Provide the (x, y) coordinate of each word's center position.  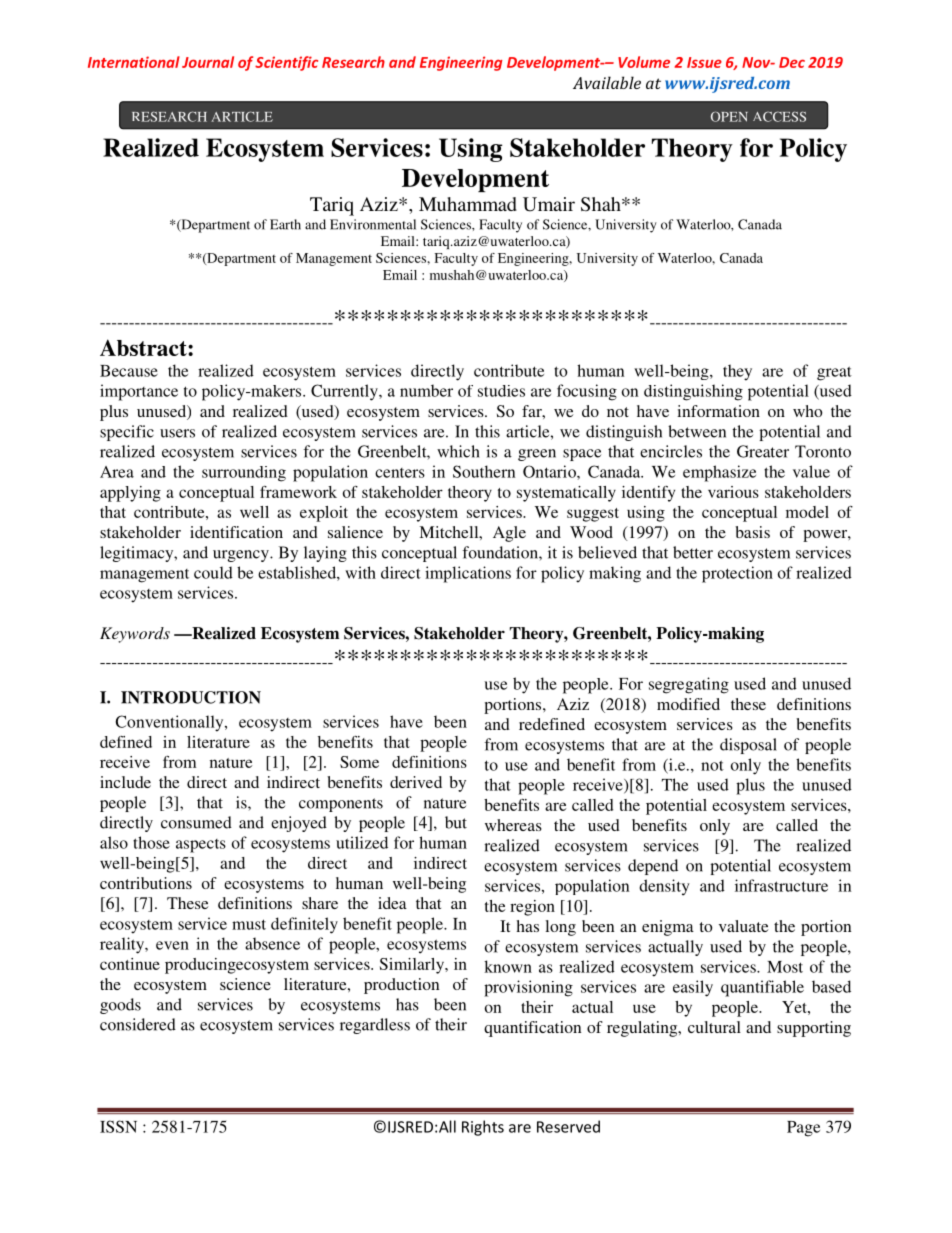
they (737, 372)
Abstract (144, 347)
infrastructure (781, 885)
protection (737, 574)
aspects (201, 846)
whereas (513, 825)
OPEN (729, 116)
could (213, 572)
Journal (208, 62)
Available (607, 82)
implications (468, 574)
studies (501, 391)
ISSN (118, 1126)
